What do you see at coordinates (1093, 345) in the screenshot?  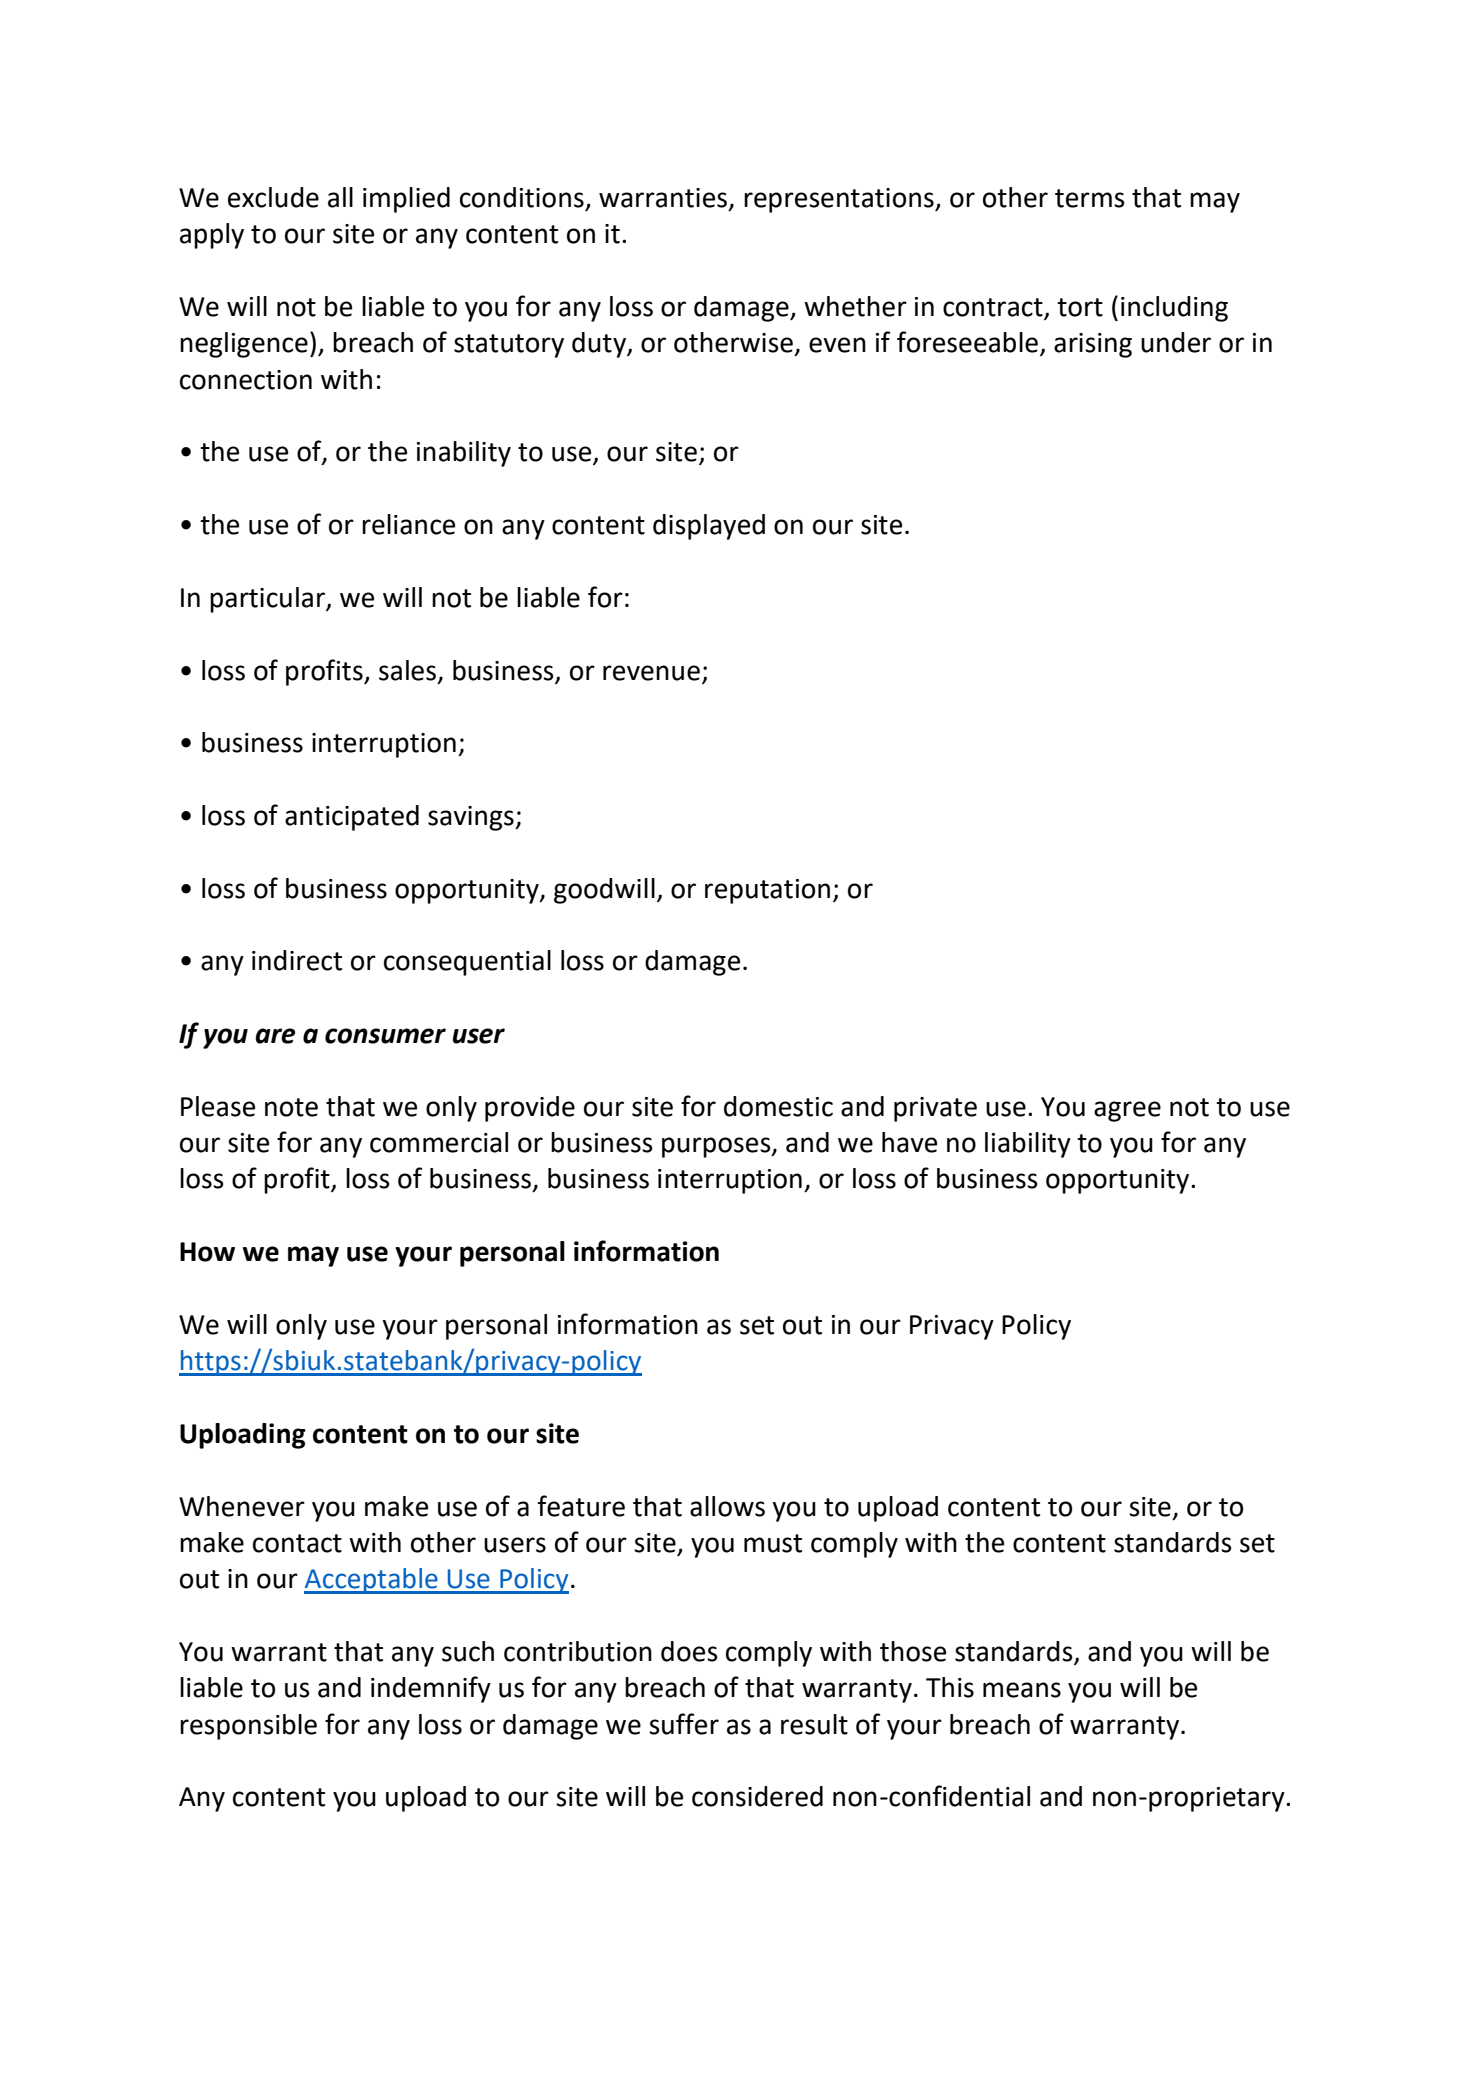 I see `arising` at bounding box center [1093, 345].
